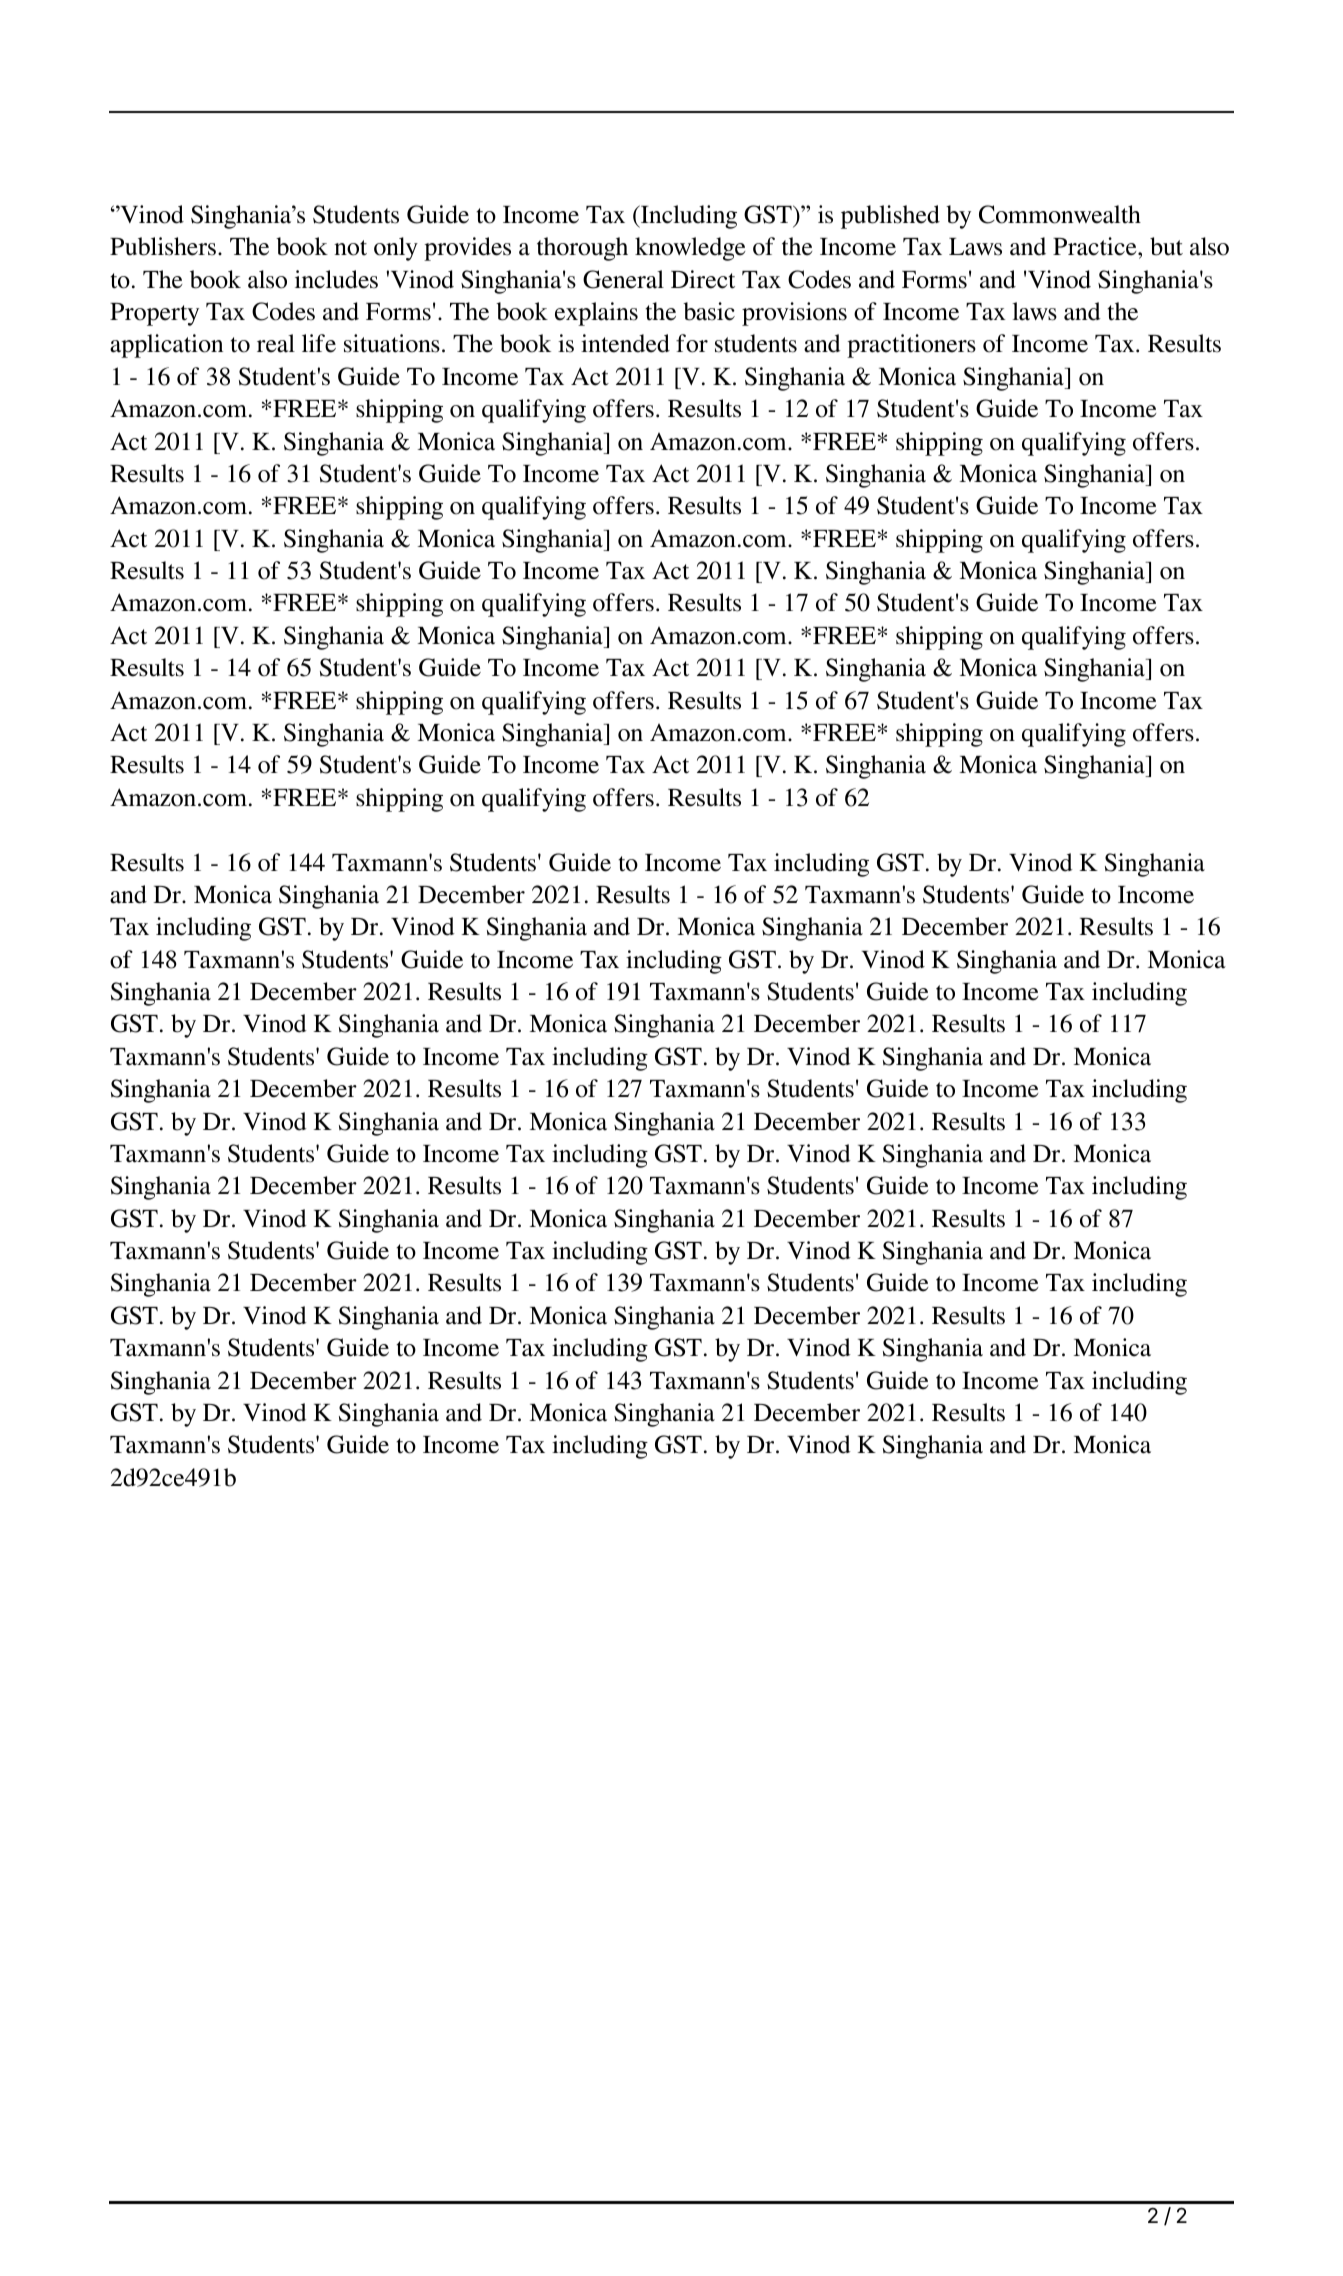 This image has height=2276, width=1343. Describe the element at coordinates (154, 314) in the image. I see `Property` at that location.
